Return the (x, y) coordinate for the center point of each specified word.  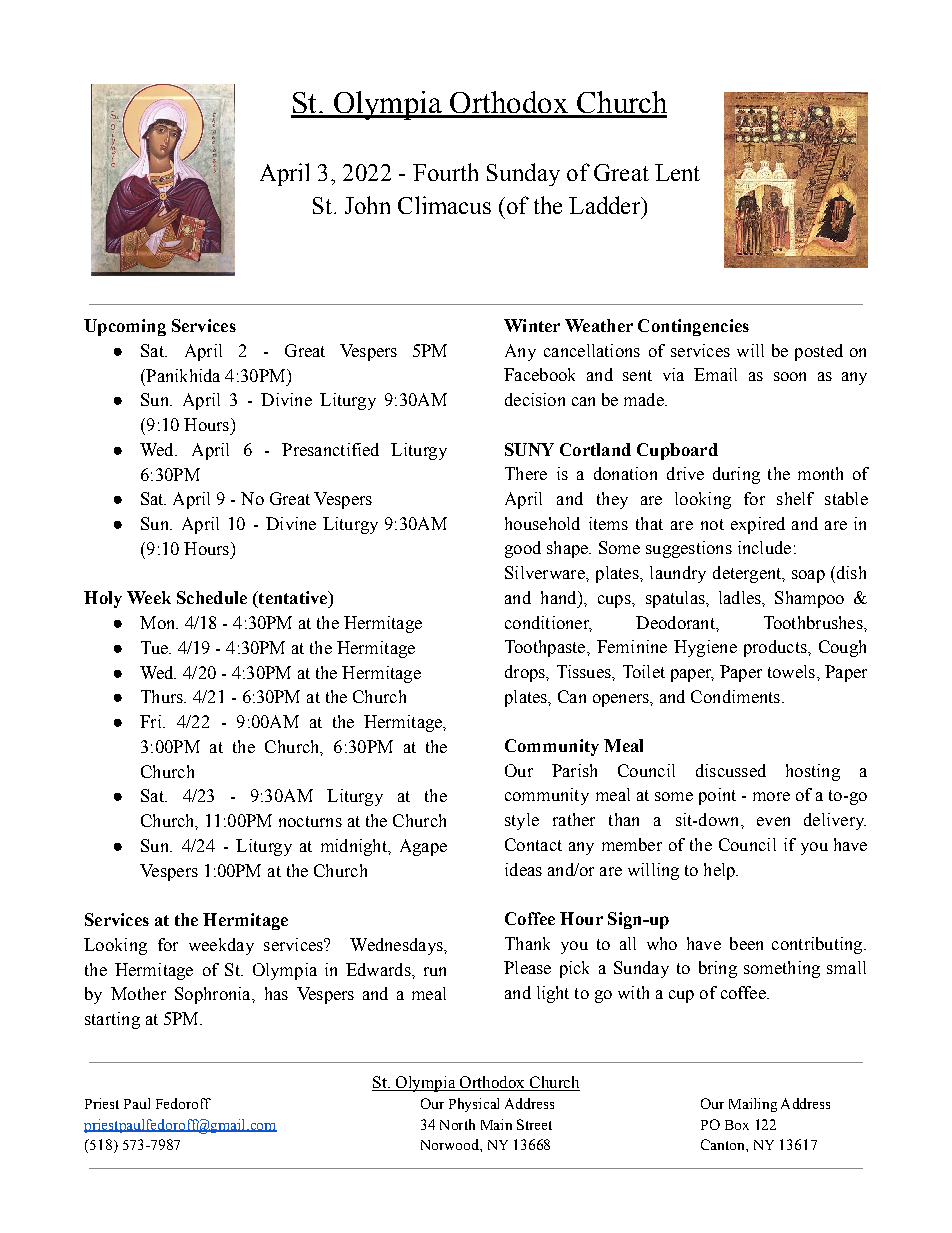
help (720, 871)
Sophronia (214, 995)
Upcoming (125, 327)
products (776, 648)
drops (526, 673)
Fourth (445, 172)
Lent (677, 172)
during (736, 475)
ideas (523, 869)
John (367, 205)
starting (112, 1020)
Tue (155, 647)
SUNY (529, 449)
